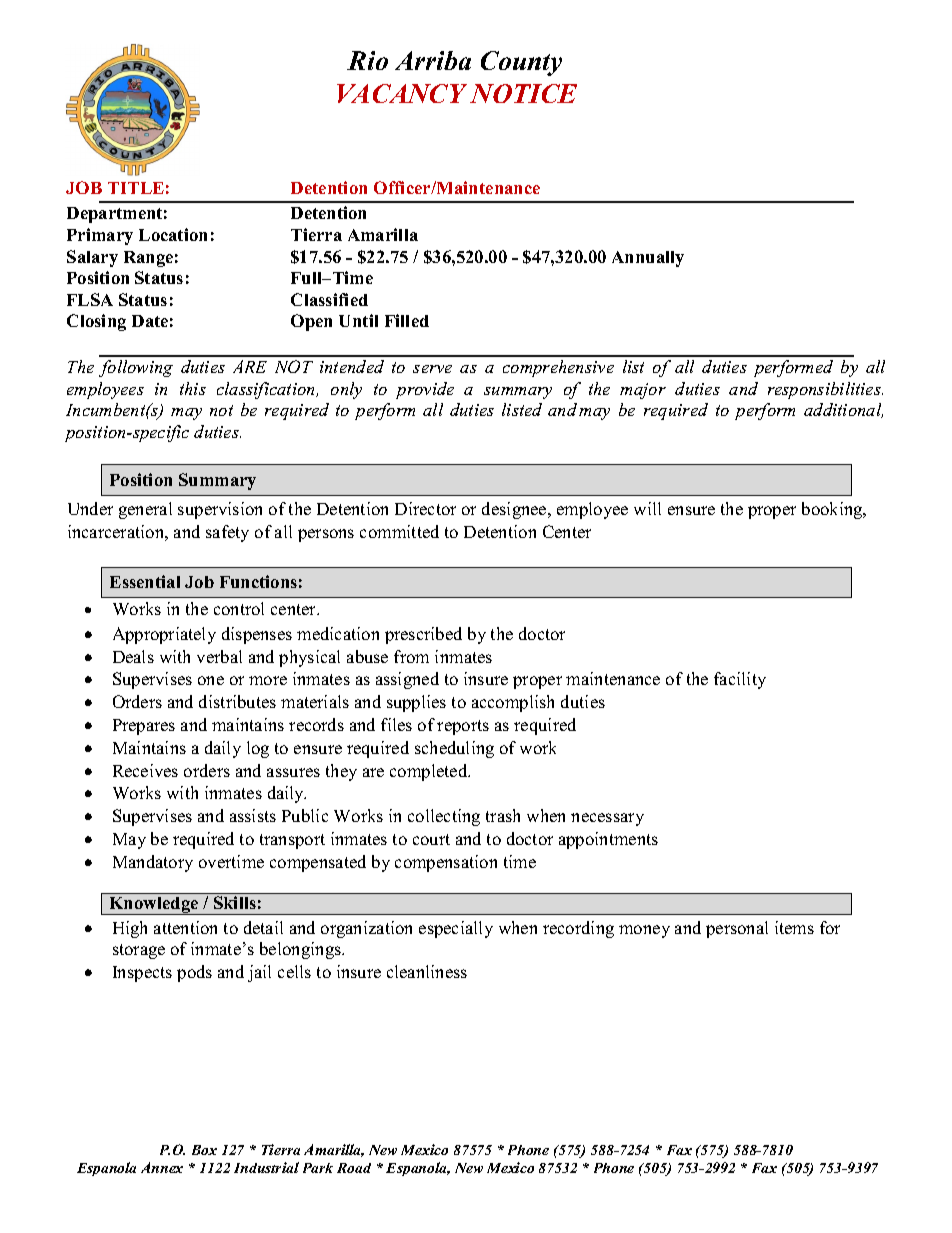  What do you see at coordinates (456, 929) in the document?
I see `especially` at bounding box center [456, 929].
